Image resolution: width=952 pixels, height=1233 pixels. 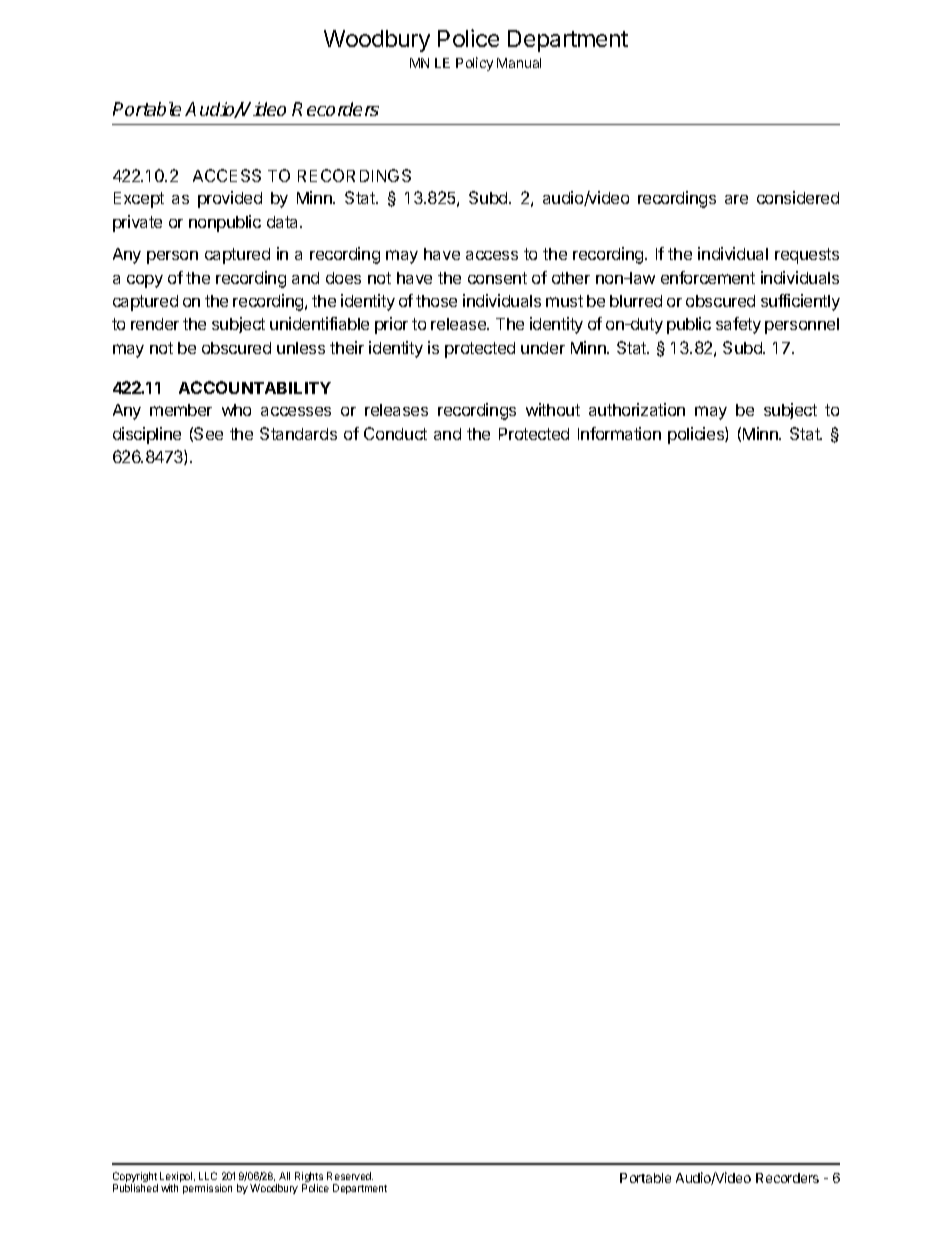 I want to click on Reserved, so click(x=350, y=1176).
